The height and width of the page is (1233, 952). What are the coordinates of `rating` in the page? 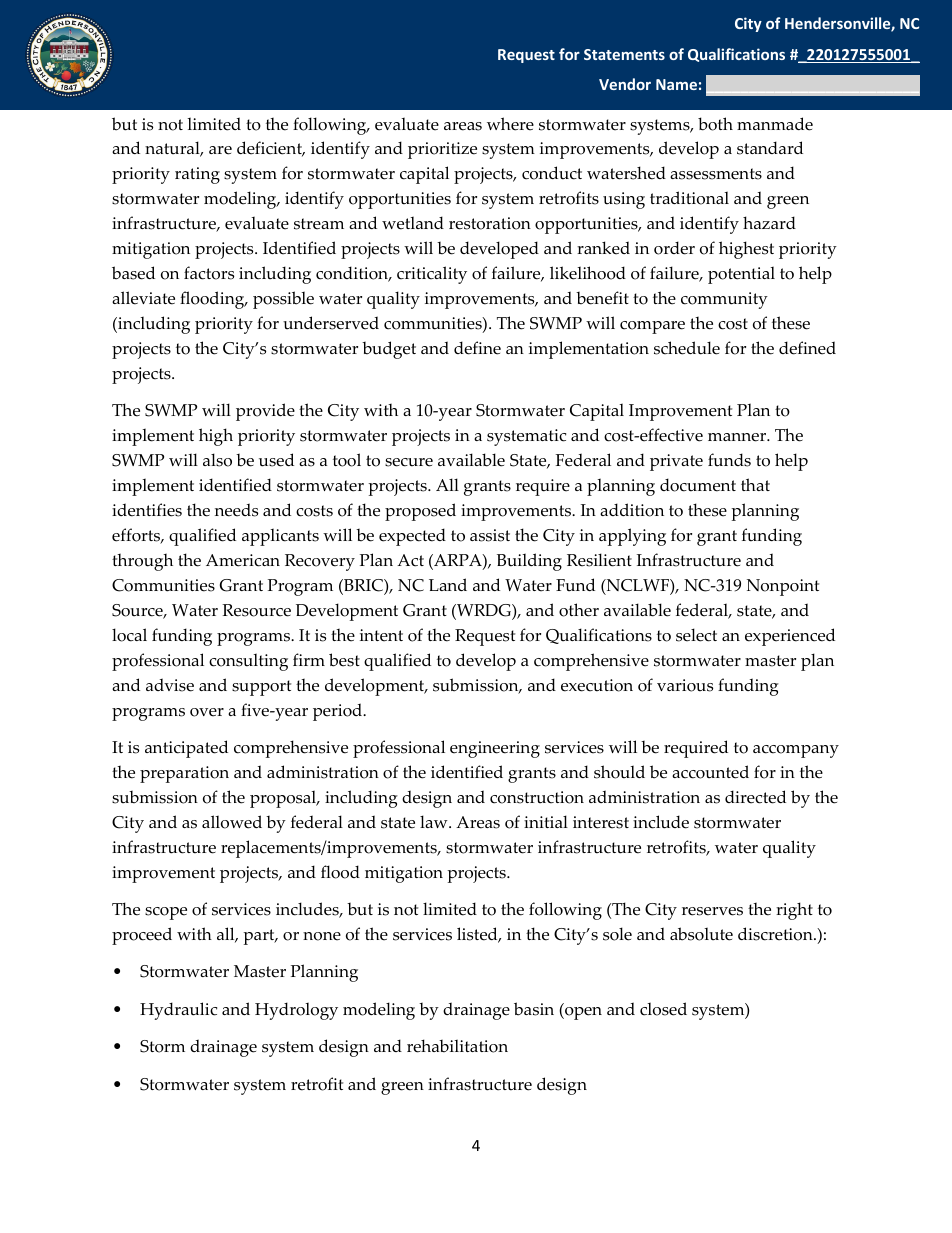 It's located at (197, 175).
